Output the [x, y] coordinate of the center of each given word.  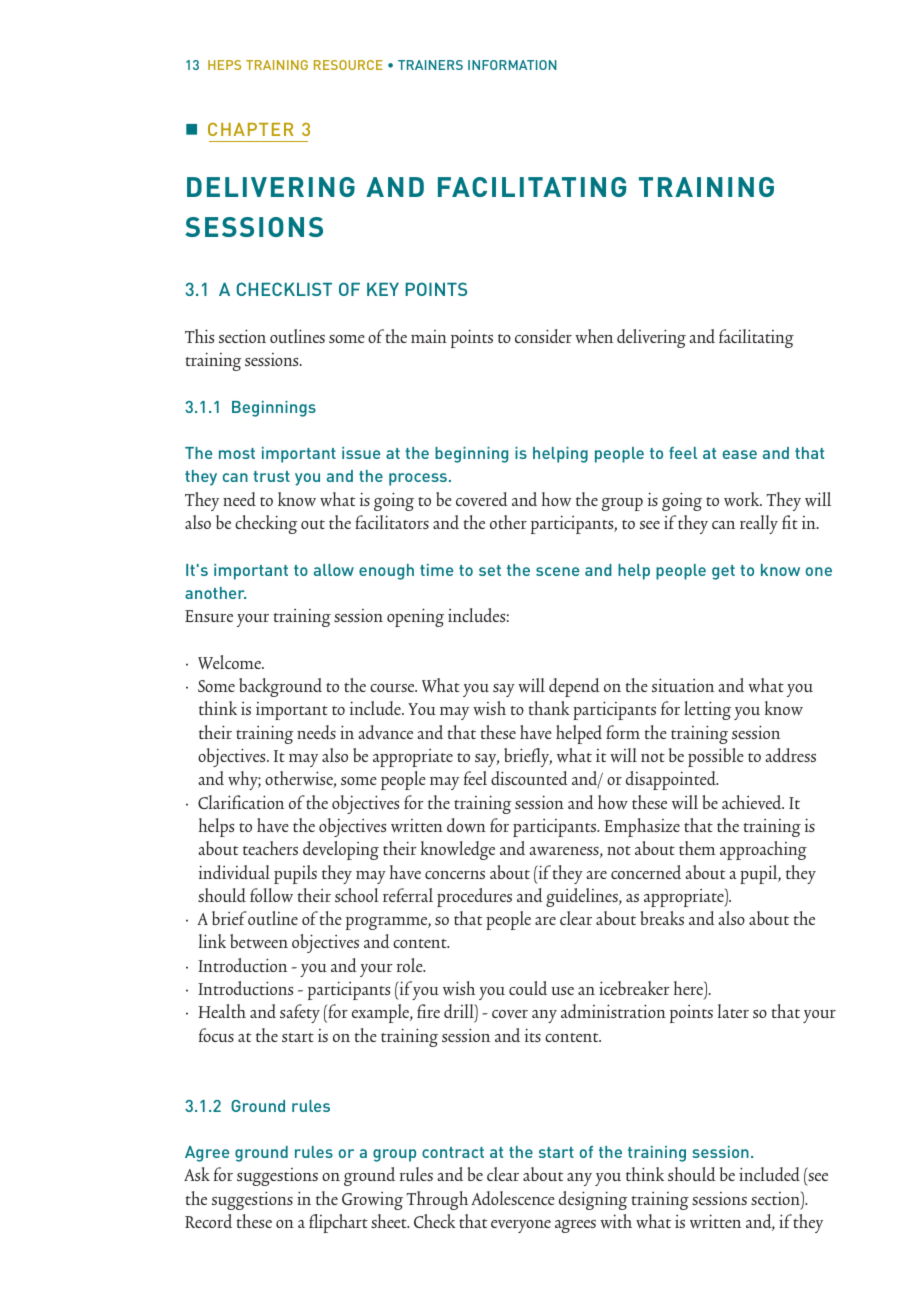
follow [271, 895]
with [616, 1221]
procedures [474, 897]
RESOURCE [348, 65]
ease [740, 454]
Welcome [230, 662]
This [199, 336]
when [594, 336]
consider [543, 336]
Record [208, 1221]
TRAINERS [430, 65]
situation [683, 685]
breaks [662, 918]
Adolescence [513, 1198]
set [490, 570]
